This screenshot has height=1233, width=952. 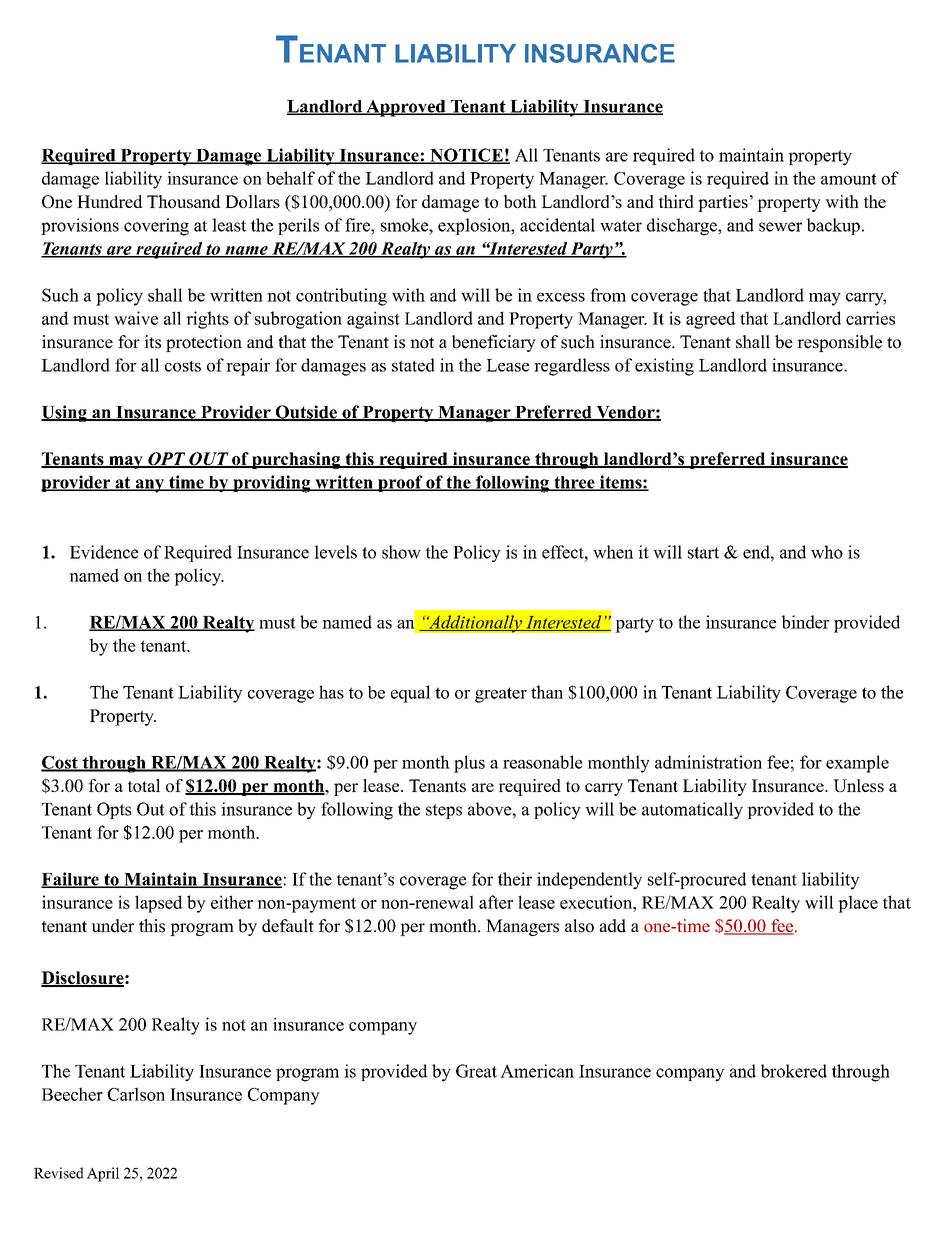 What do you see at coordinates (827, 552) in the screenshot?
I see `who` at bounding box center [827, 552].
